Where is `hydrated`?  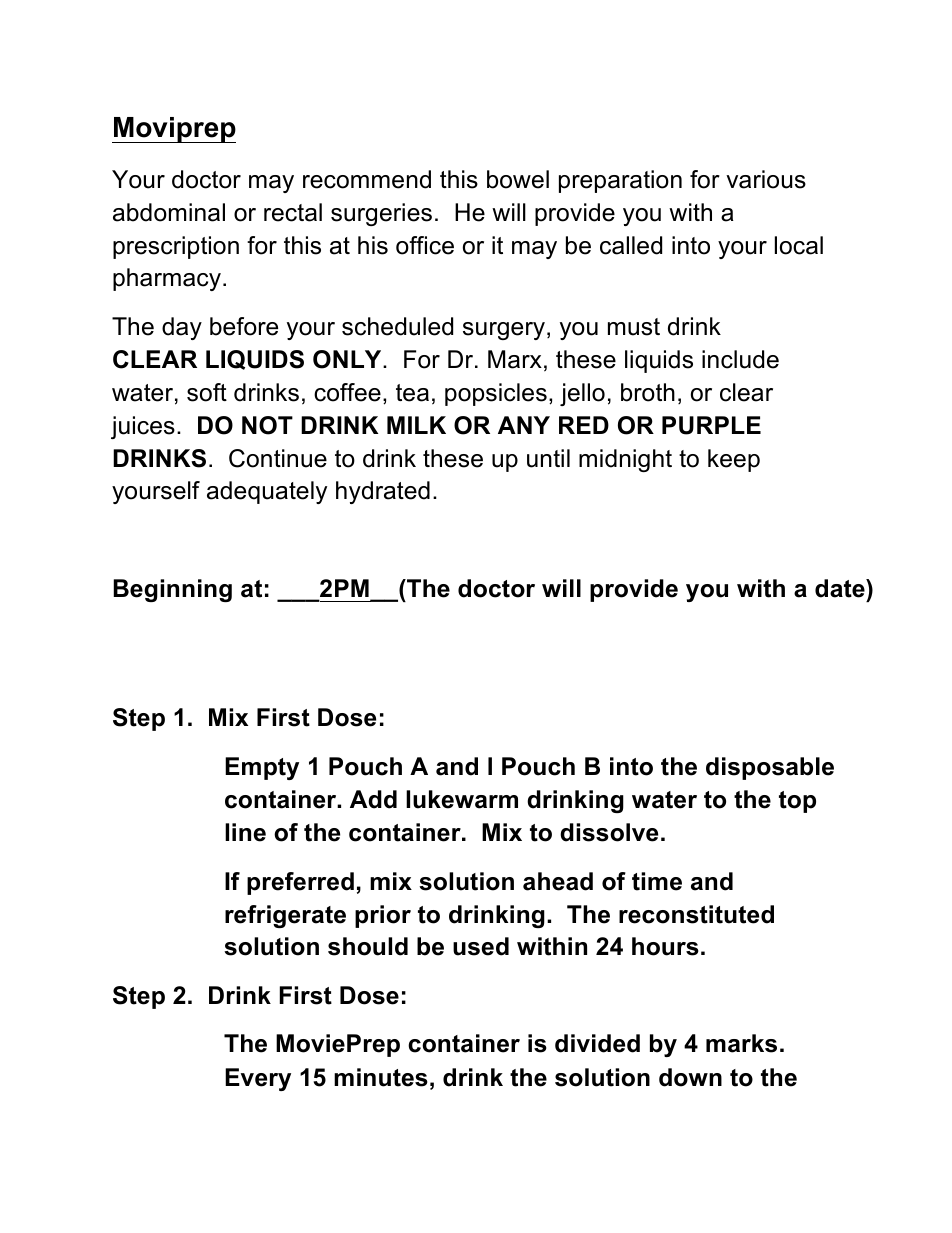 hydrated is located at coordinates (383, 492).
